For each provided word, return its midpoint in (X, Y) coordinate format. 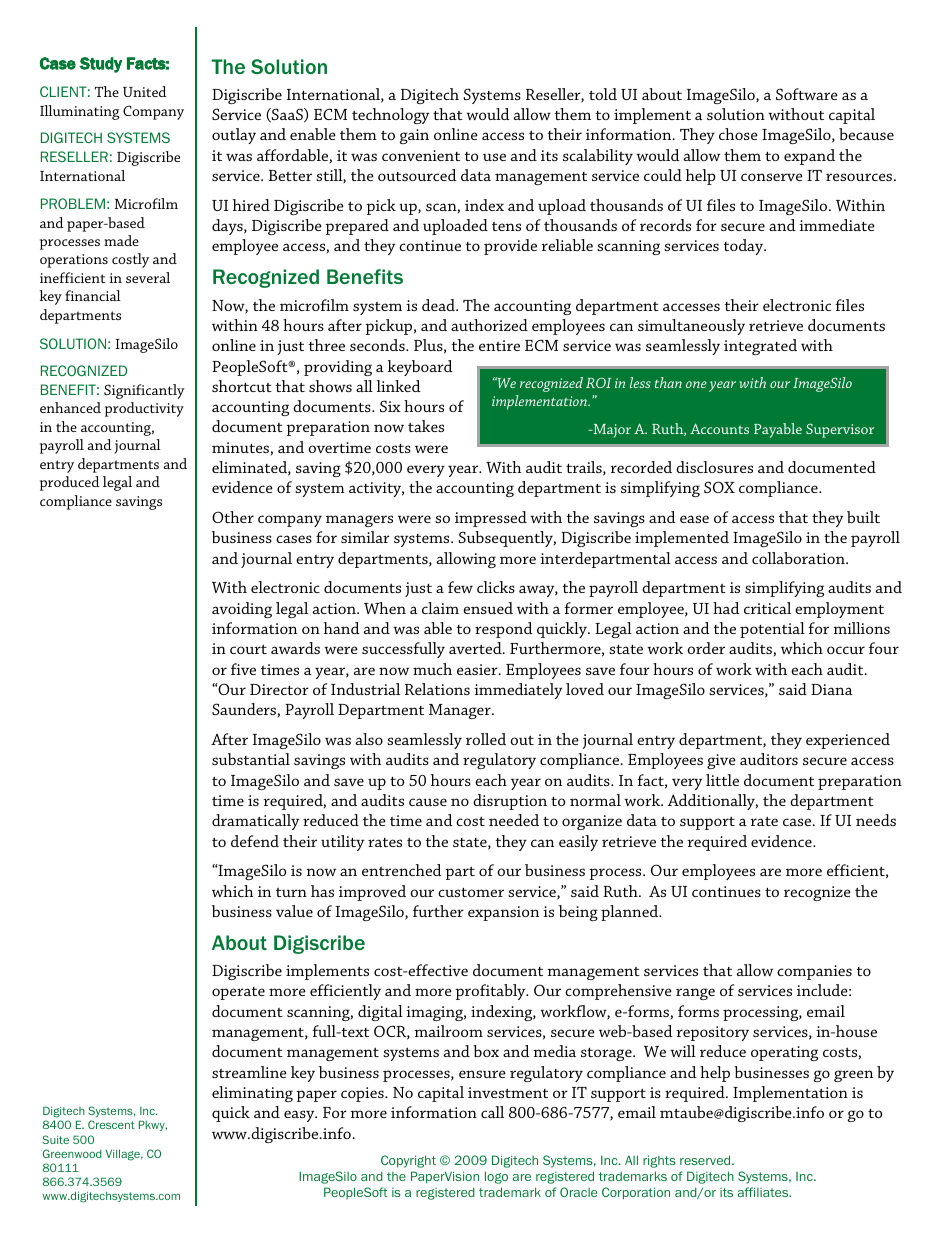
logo (496, 1177)
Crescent (111, 1124)
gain (414, 136)
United (145, 91)
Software (807, 94)
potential (772, 630)
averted (476, 648)
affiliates (764, 1192)
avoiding (242, 610)
